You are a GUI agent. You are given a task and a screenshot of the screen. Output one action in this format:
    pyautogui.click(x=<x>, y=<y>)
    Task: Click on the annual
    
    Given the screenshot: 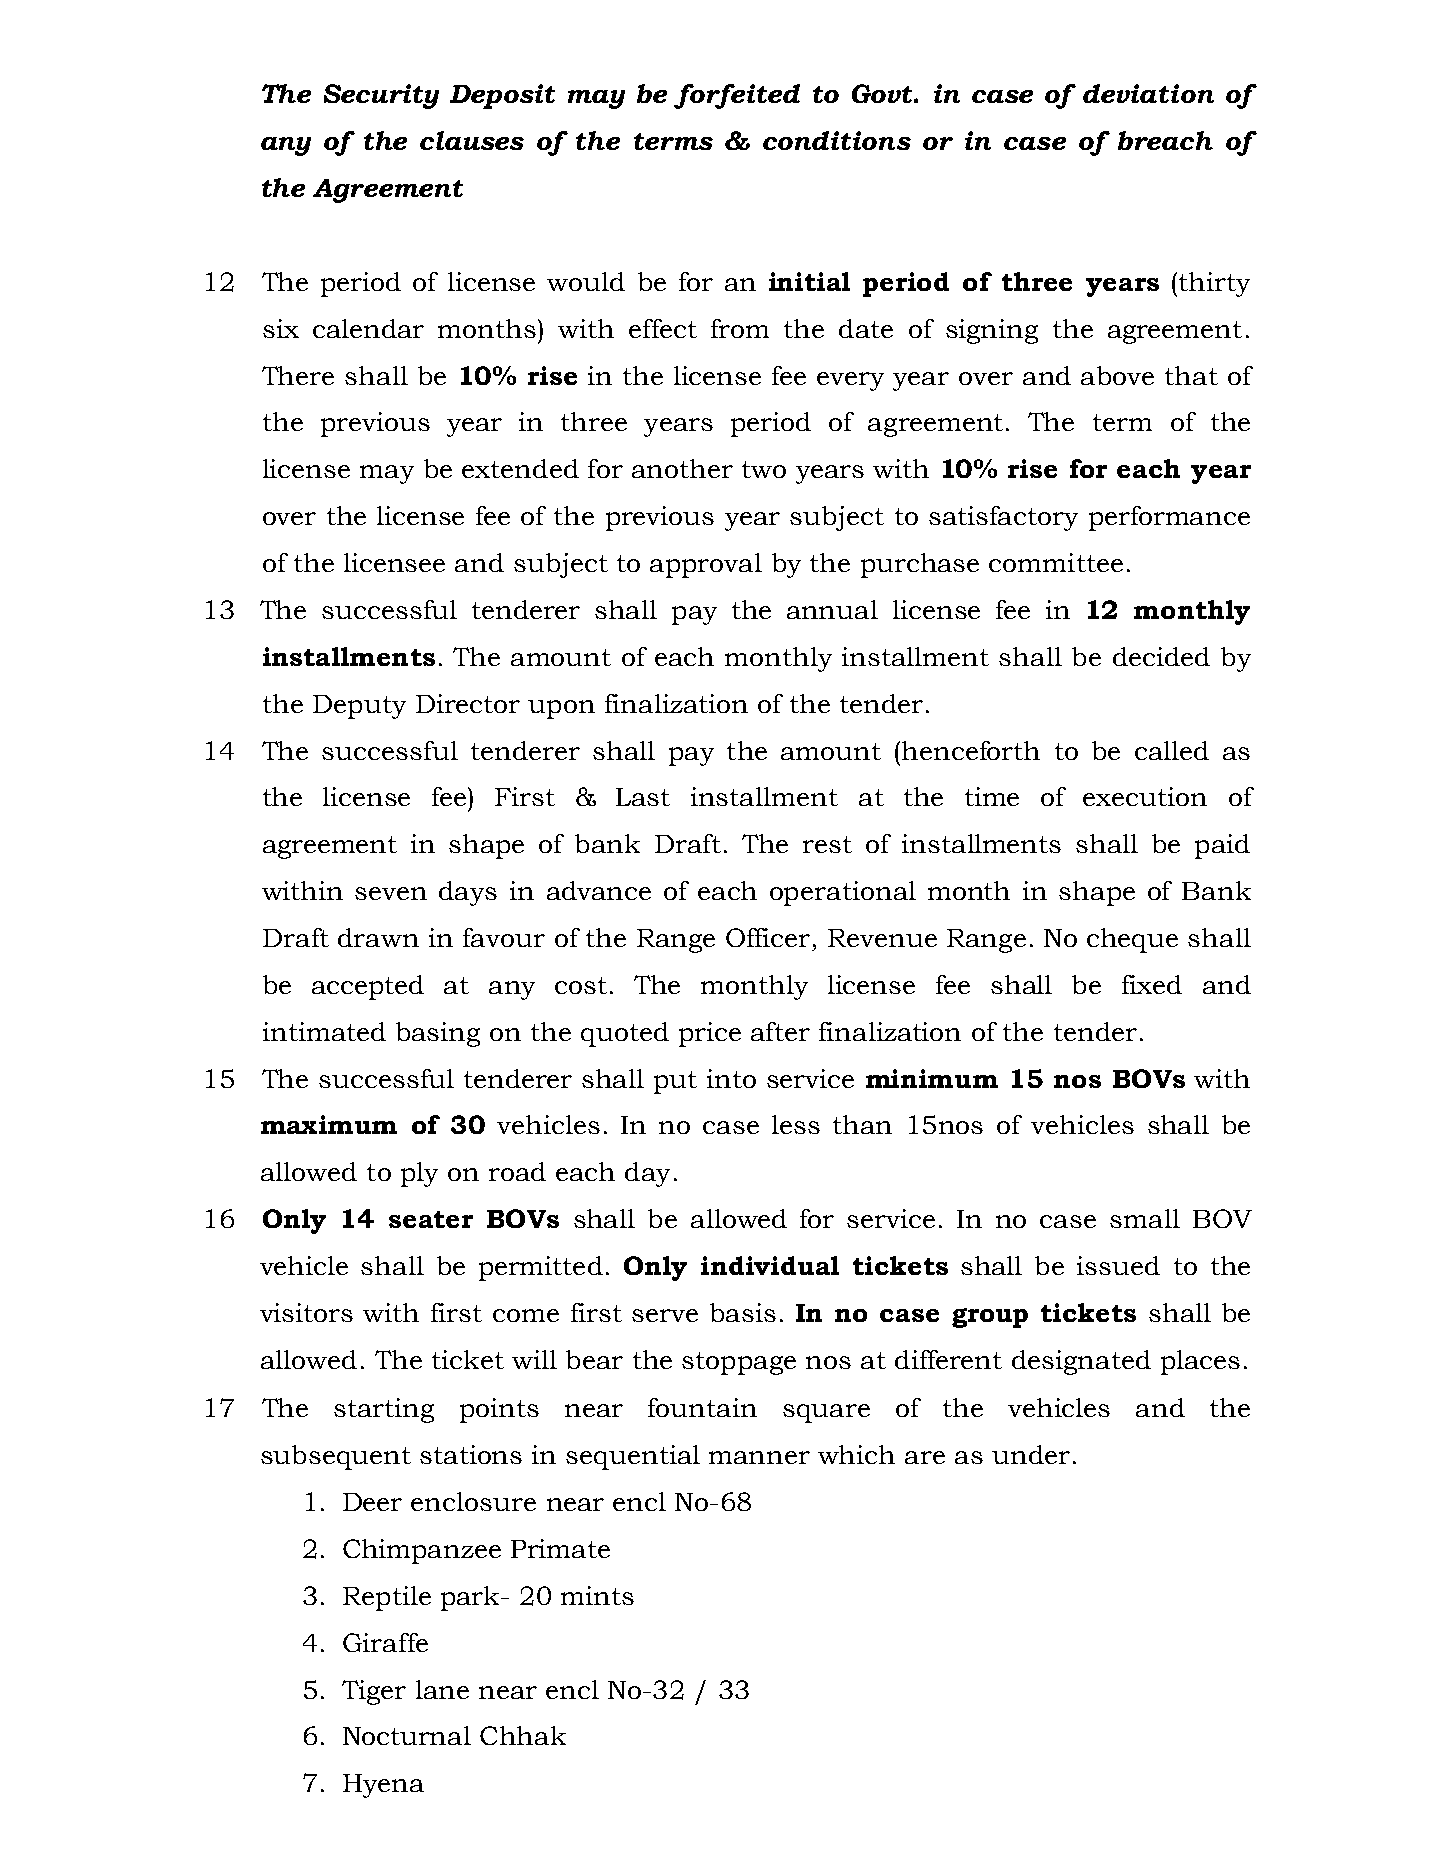 What is the action you would take?
    pyautogui.click(x=832, y=609)
